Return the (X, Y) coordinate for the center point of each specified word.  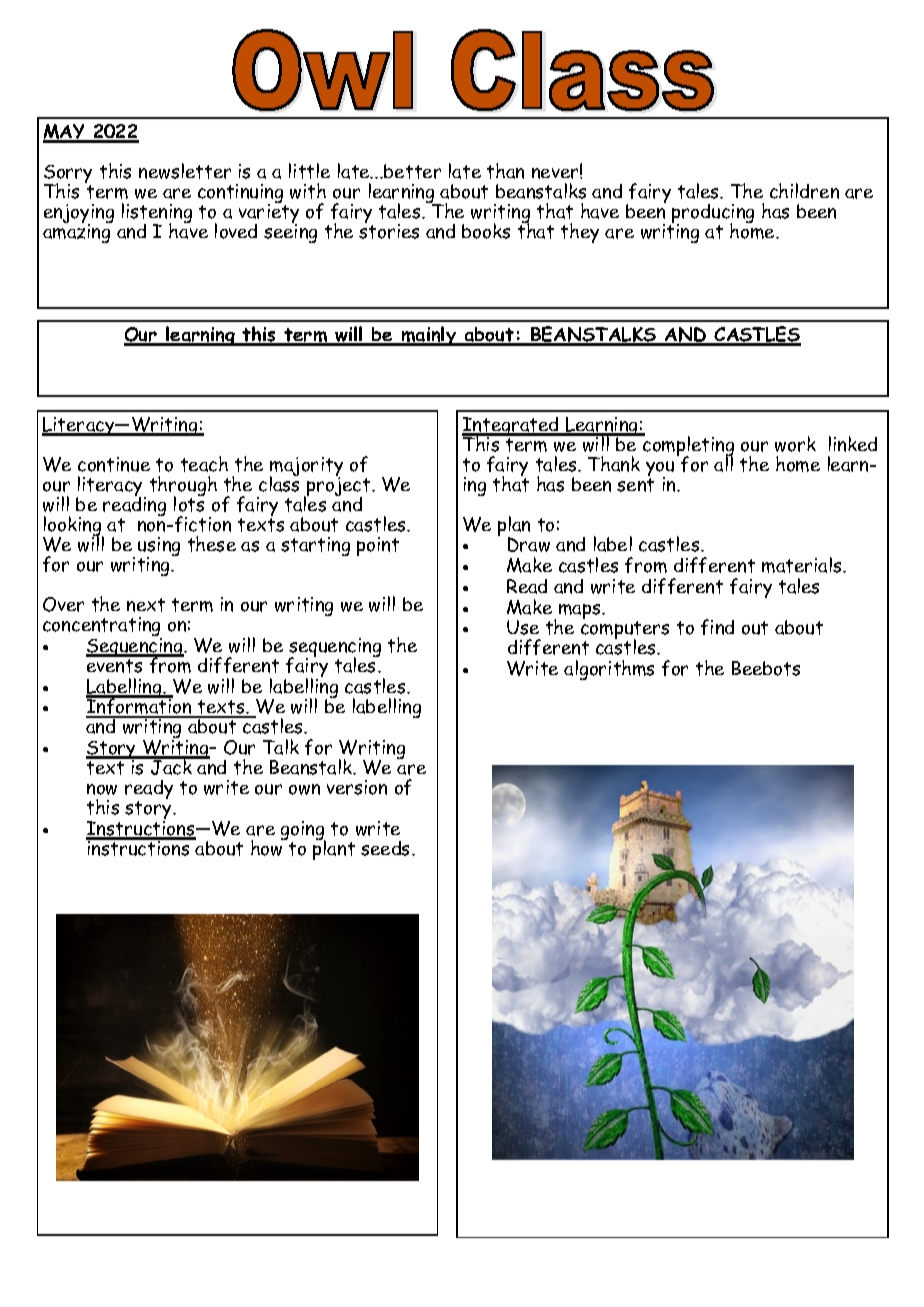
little (309, 171)
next (146, 605)
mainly (429, 336)
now (102, 789)
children (804, 191)
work (795, 444)
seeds (387, 848)
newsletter (185, 171)
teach (204, 464)
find (717, 627)
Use (523, 627)
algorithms (609, 670)
